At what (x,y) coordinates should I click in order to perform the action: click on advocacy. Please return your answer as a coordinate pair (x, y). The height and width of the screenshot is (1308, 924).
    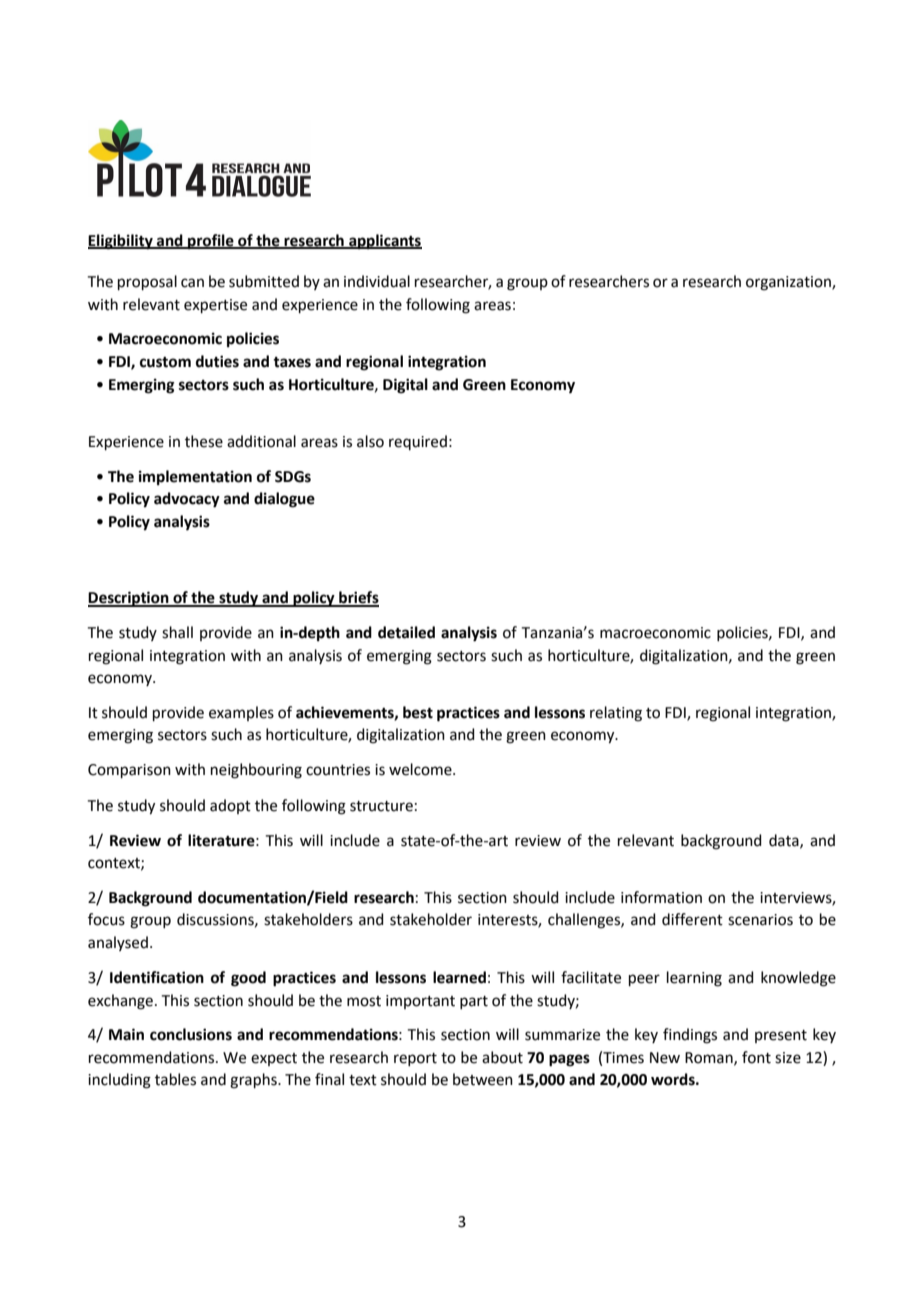
    Looking at the image, I should click on (187, 500).
